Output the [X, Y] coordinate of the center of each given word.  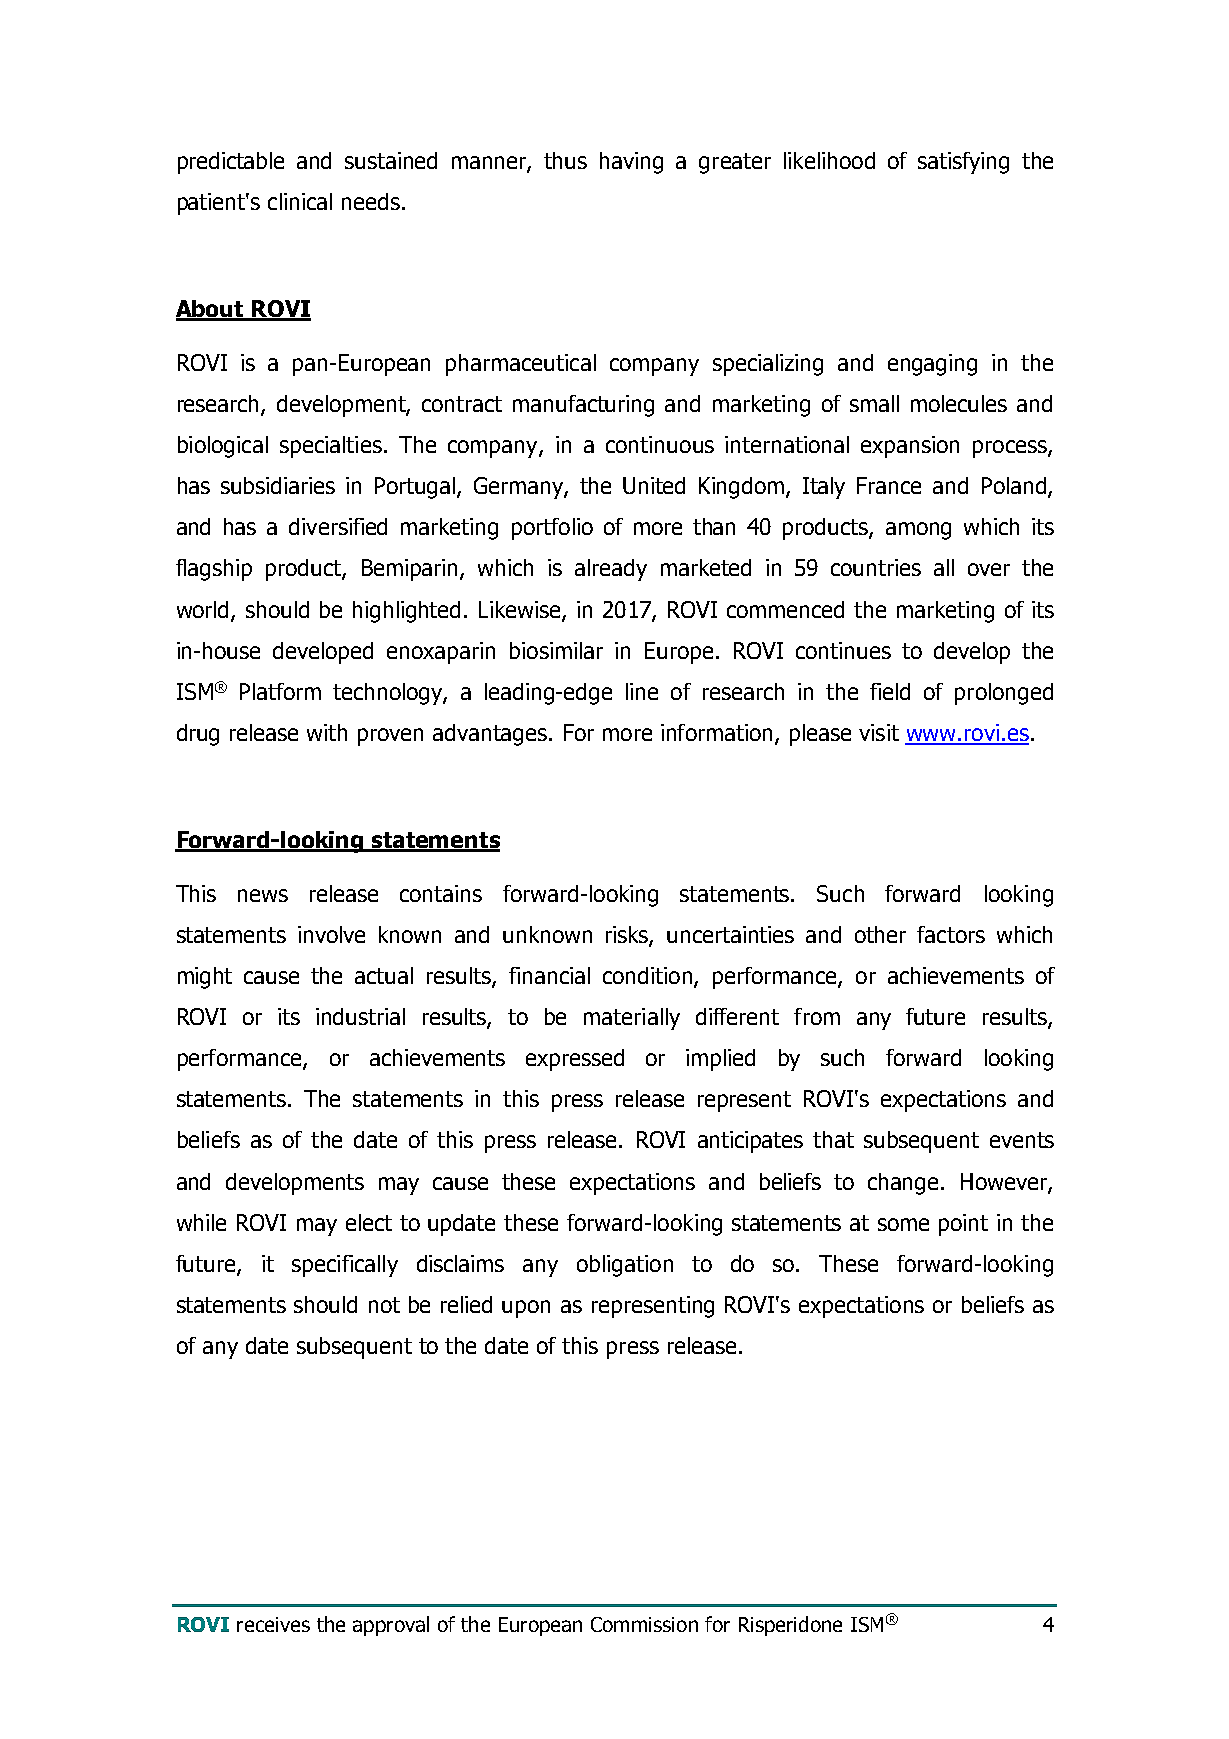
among [918, 531]
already [611, 570]
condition [647, 975]
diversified [338, 526]
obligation [625, 1266]
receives [273, 1624]
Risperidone [790, 1626]
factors [951, 934]
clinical [300, 201]
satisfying [963, 163]
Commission [644, 1624]
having [631, 163]
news [263, 895]
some [903, 1224]
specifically [345, 1266]
